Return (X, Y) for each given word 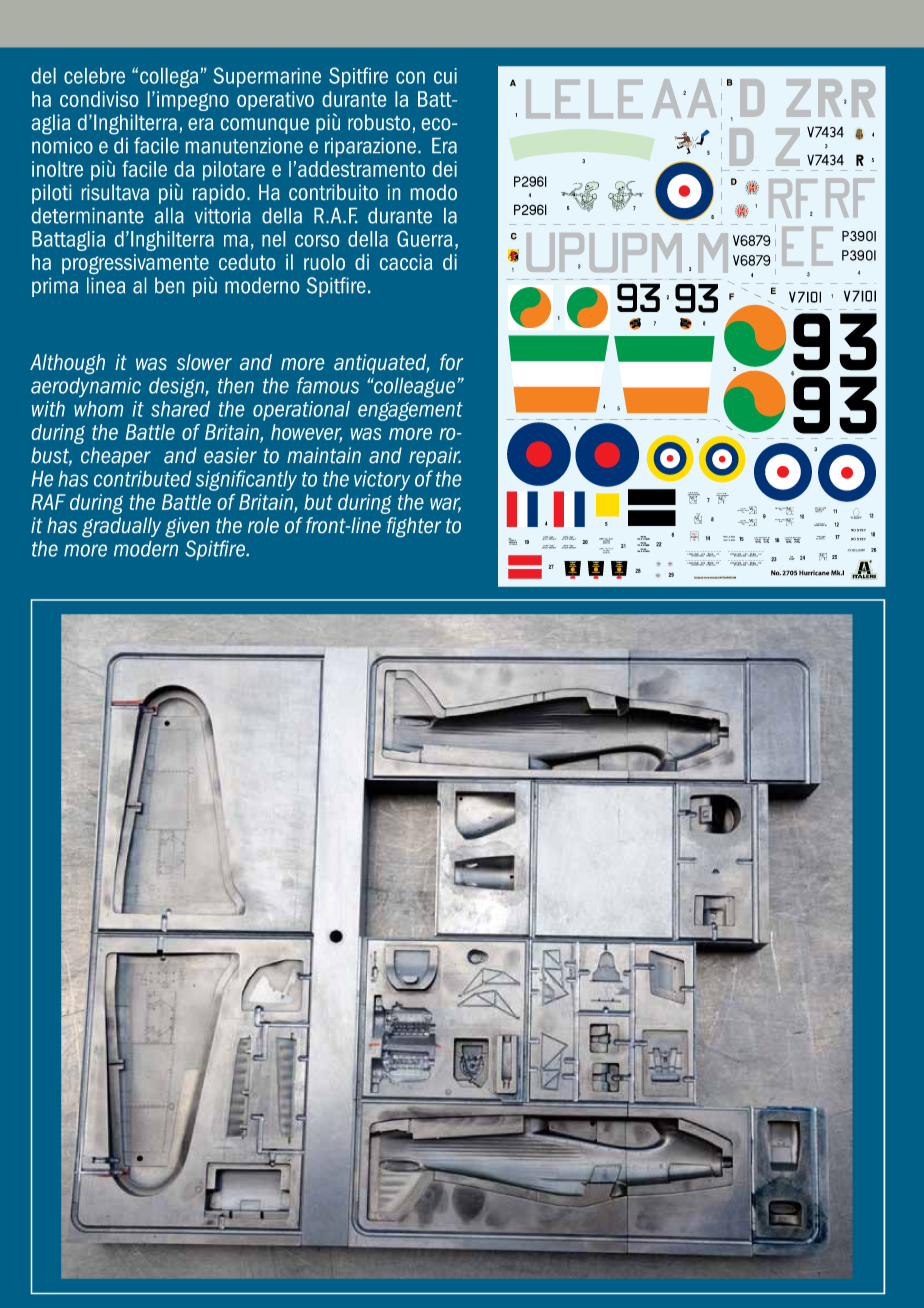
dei (445, 169)
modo (434, 192)
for (451, 362)
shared (180, 409)
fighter (414, 527)
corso (317, 241)
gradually (121, 527)
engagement (410, 411)
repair (435, 457)
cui (445, 76)
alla (169, 216)
